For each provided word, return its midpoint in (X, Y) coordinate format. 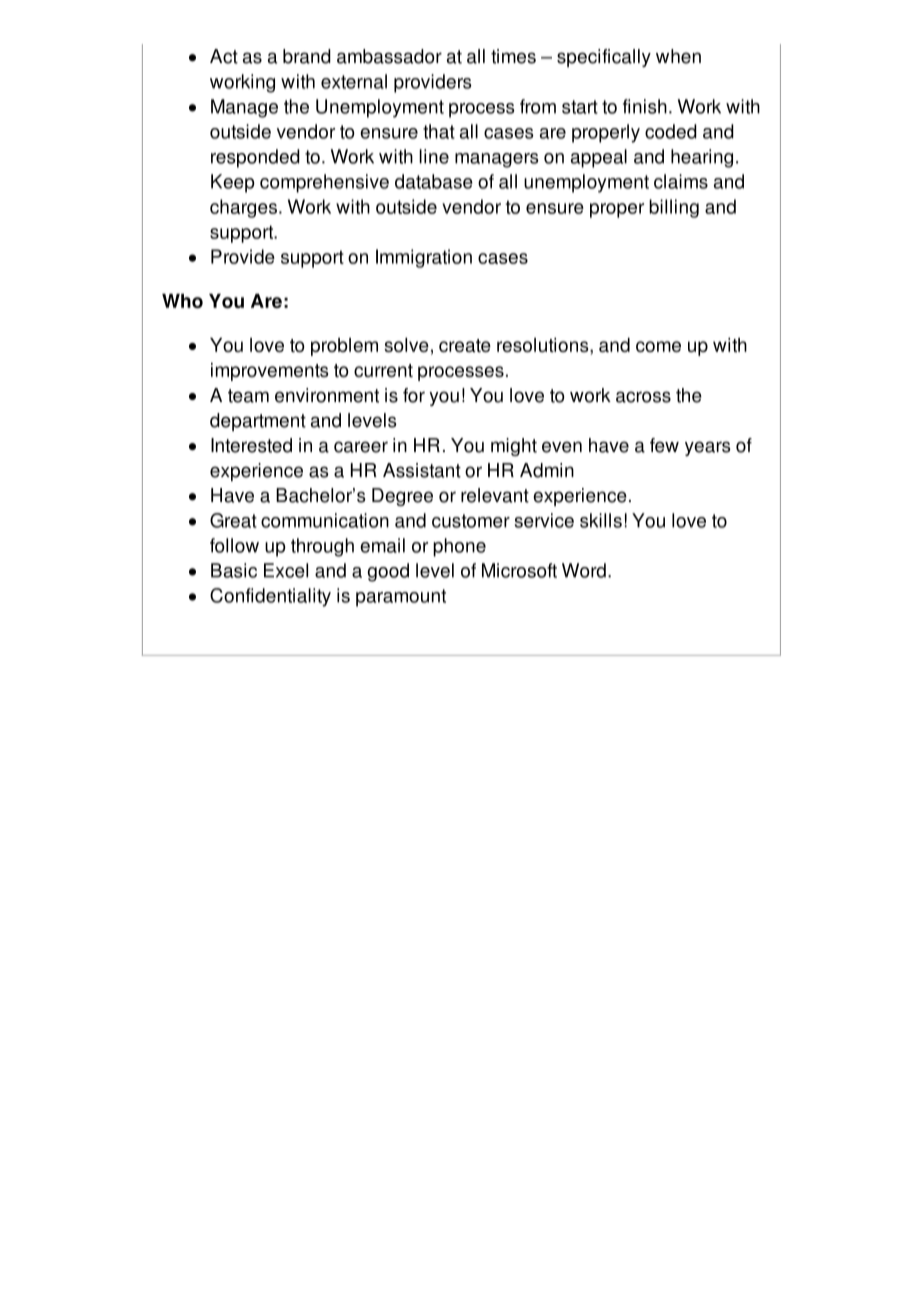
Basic (234, 570)
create (465, 345)
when (678, 56)
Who (182, 301)
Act (224, 56)
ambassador (389, 56)
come (658, 346)
